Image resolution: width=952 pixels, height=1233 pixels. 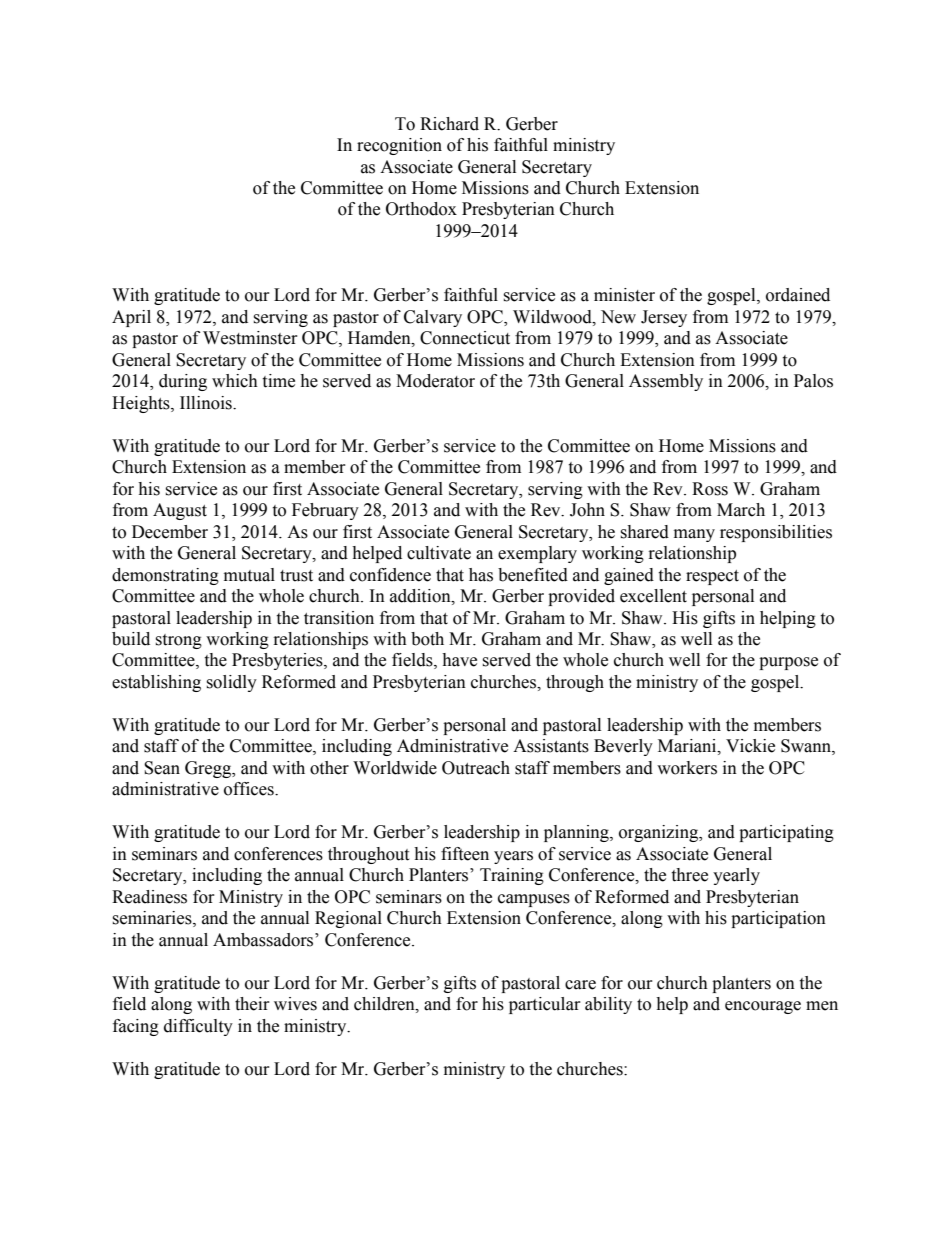 What do you see at coordinates (545, 1005) in the screenshot?
I see `particular` at bounding box center [545, 1005].
